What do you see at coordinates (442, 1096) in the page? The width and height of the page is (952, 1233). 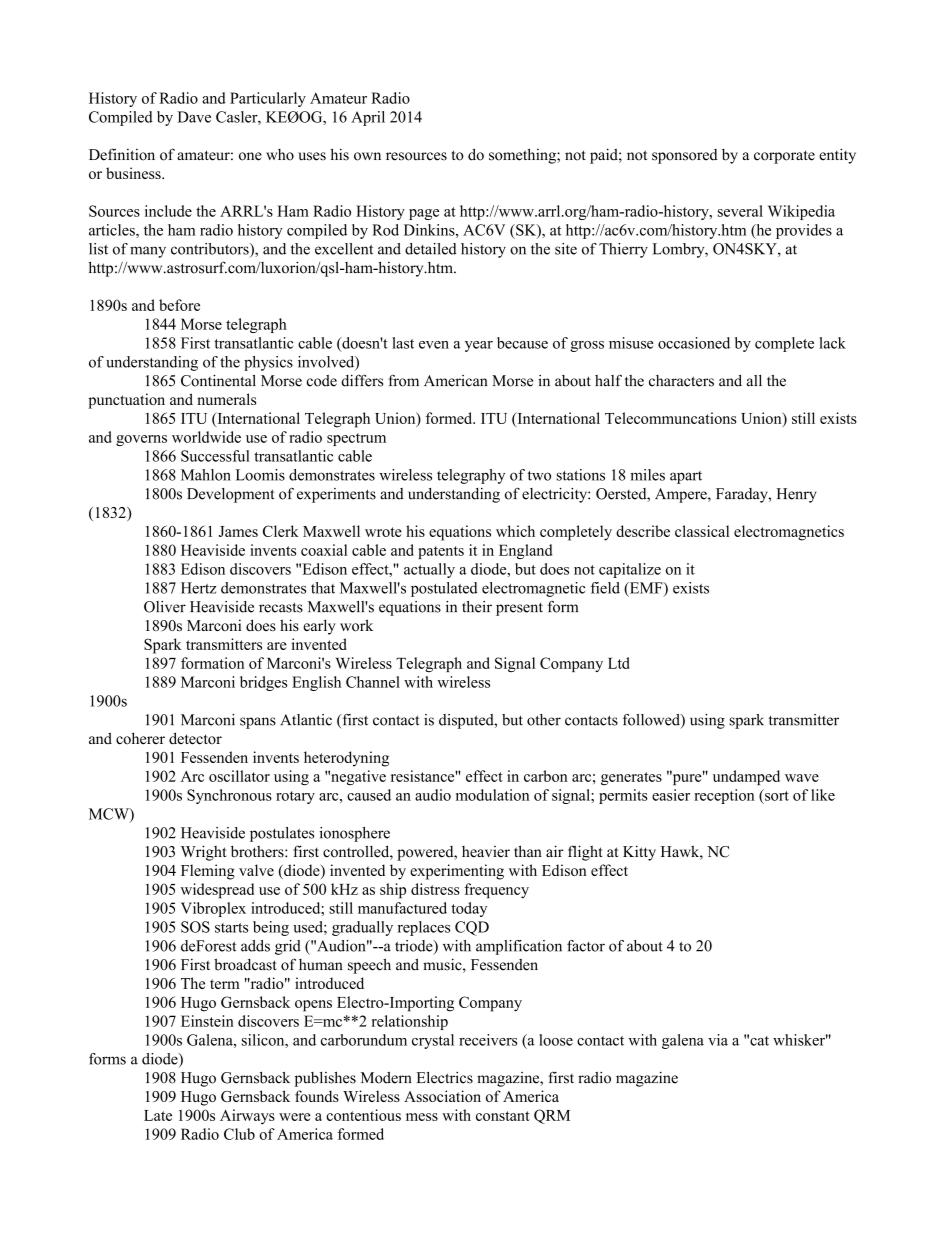 I see `Association` at bounding box center [442, 1096].
